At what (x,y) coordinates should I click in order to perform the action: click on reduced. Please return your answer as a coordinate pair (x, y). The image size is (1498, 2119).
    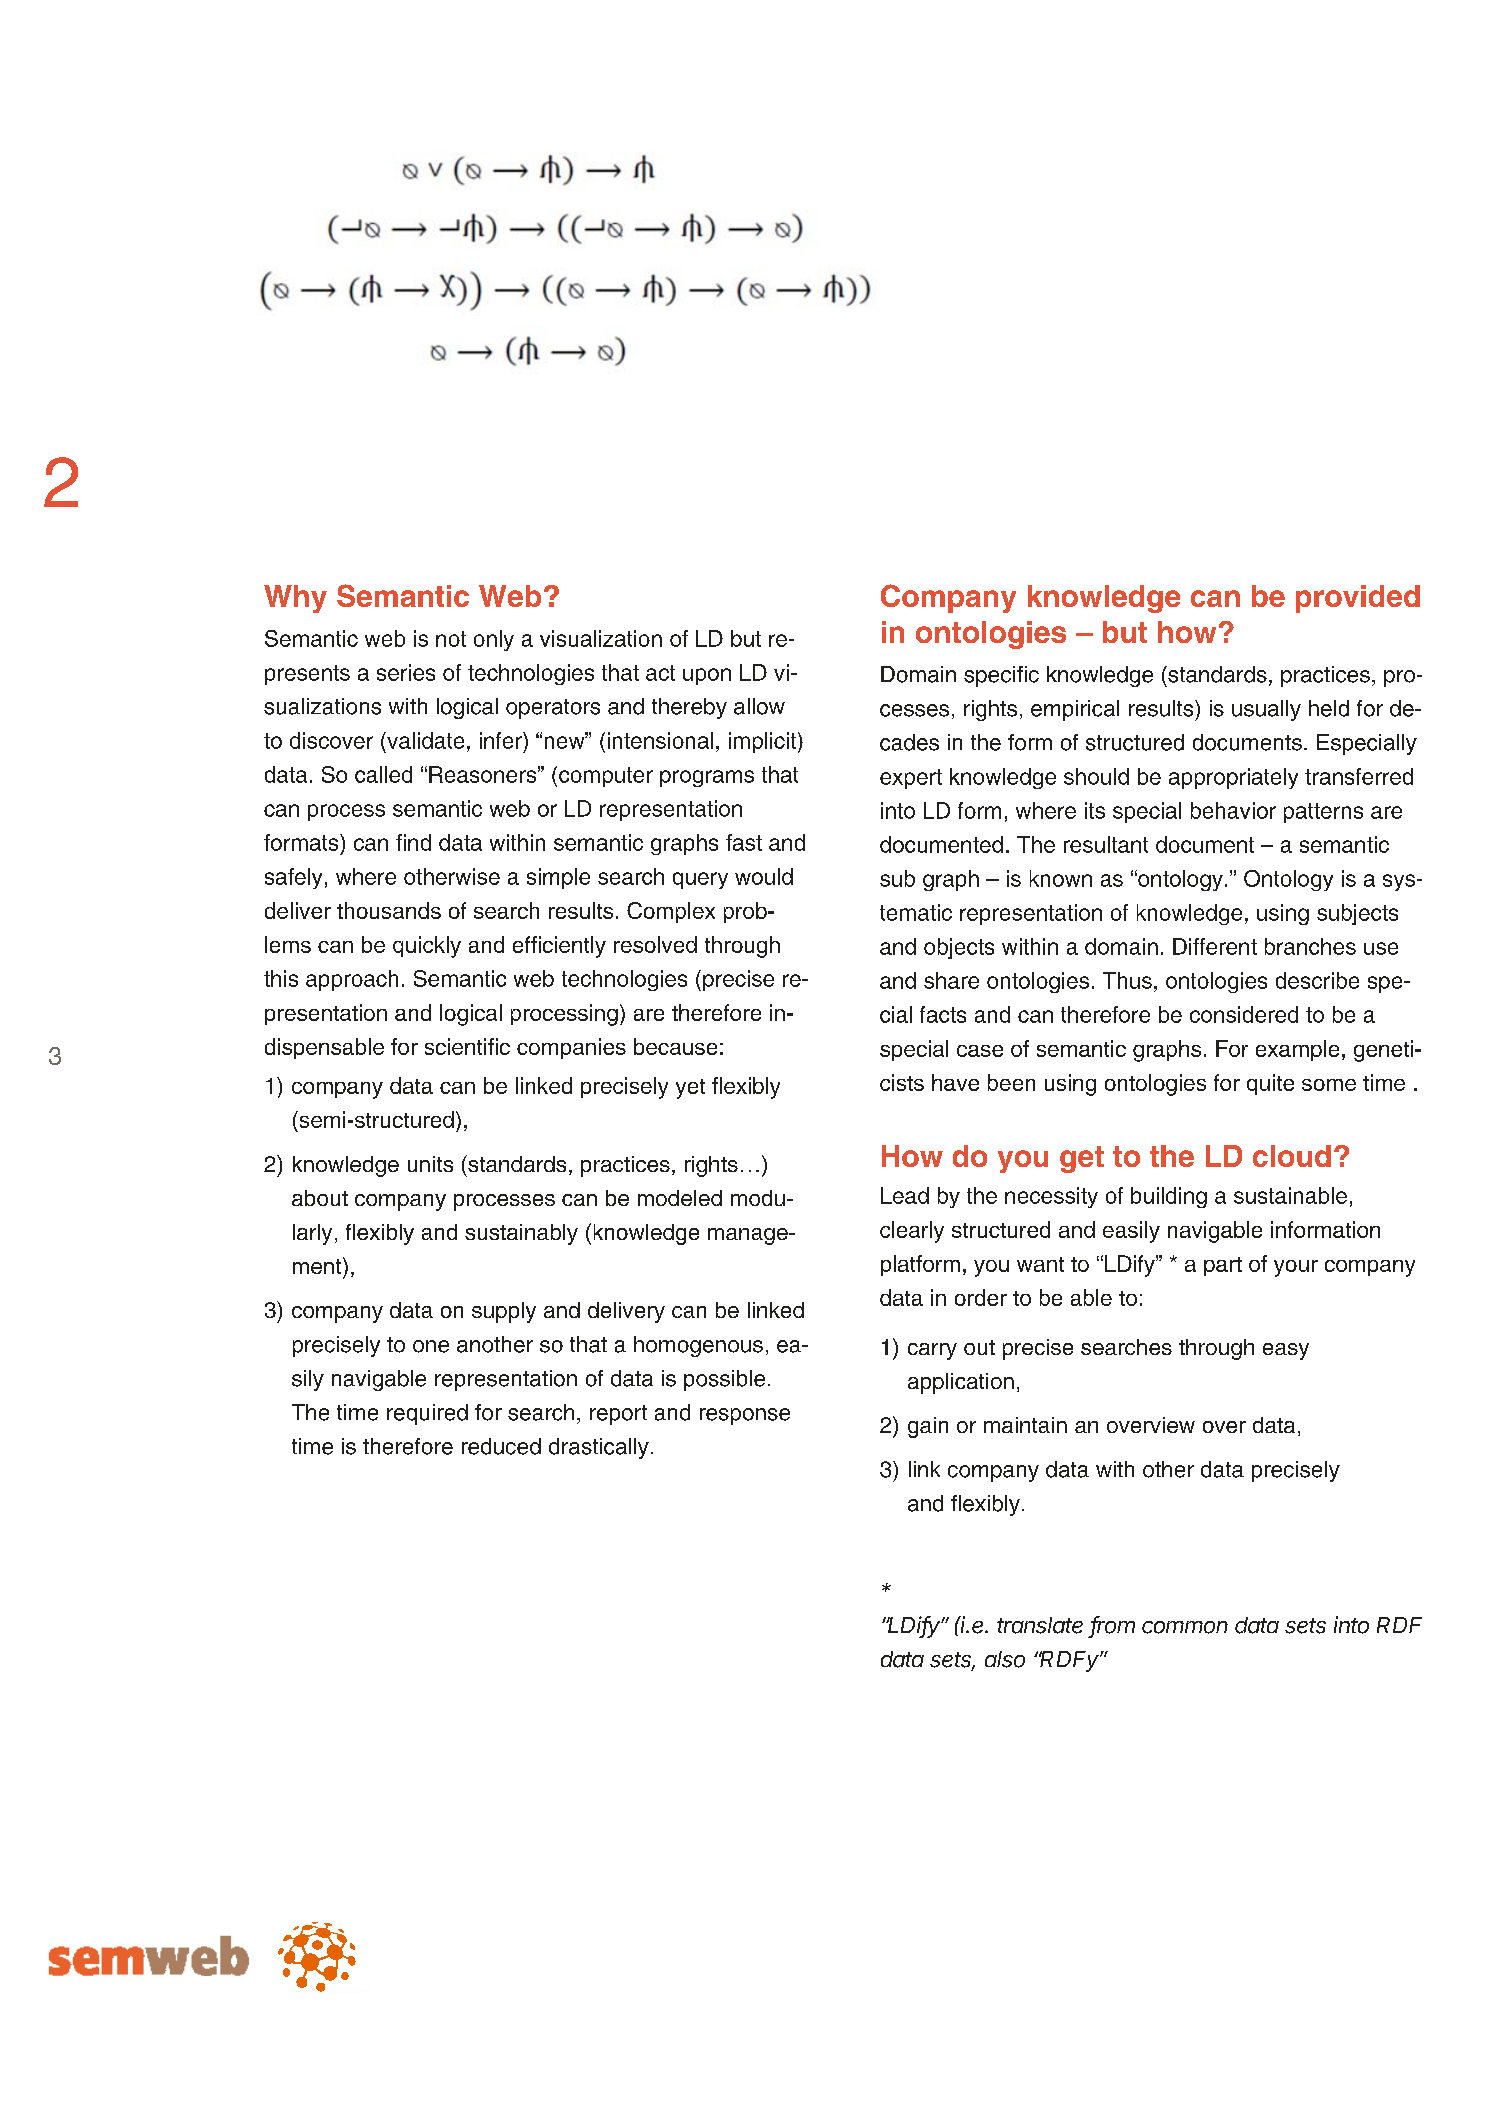
    Looking at the image, I should click on (501, 1446).
